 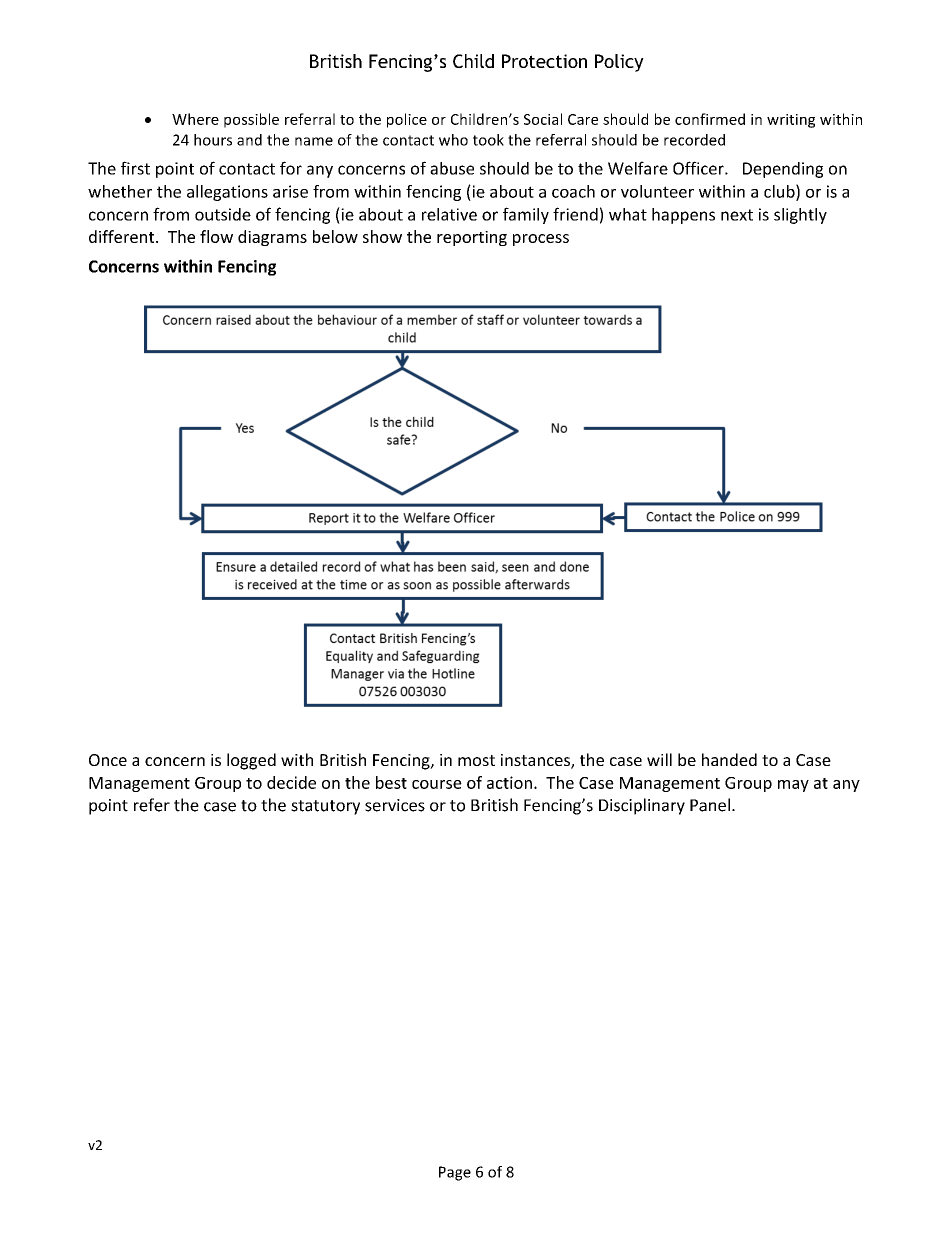 I want to click on confirmed, so click(x=710, y=119).
